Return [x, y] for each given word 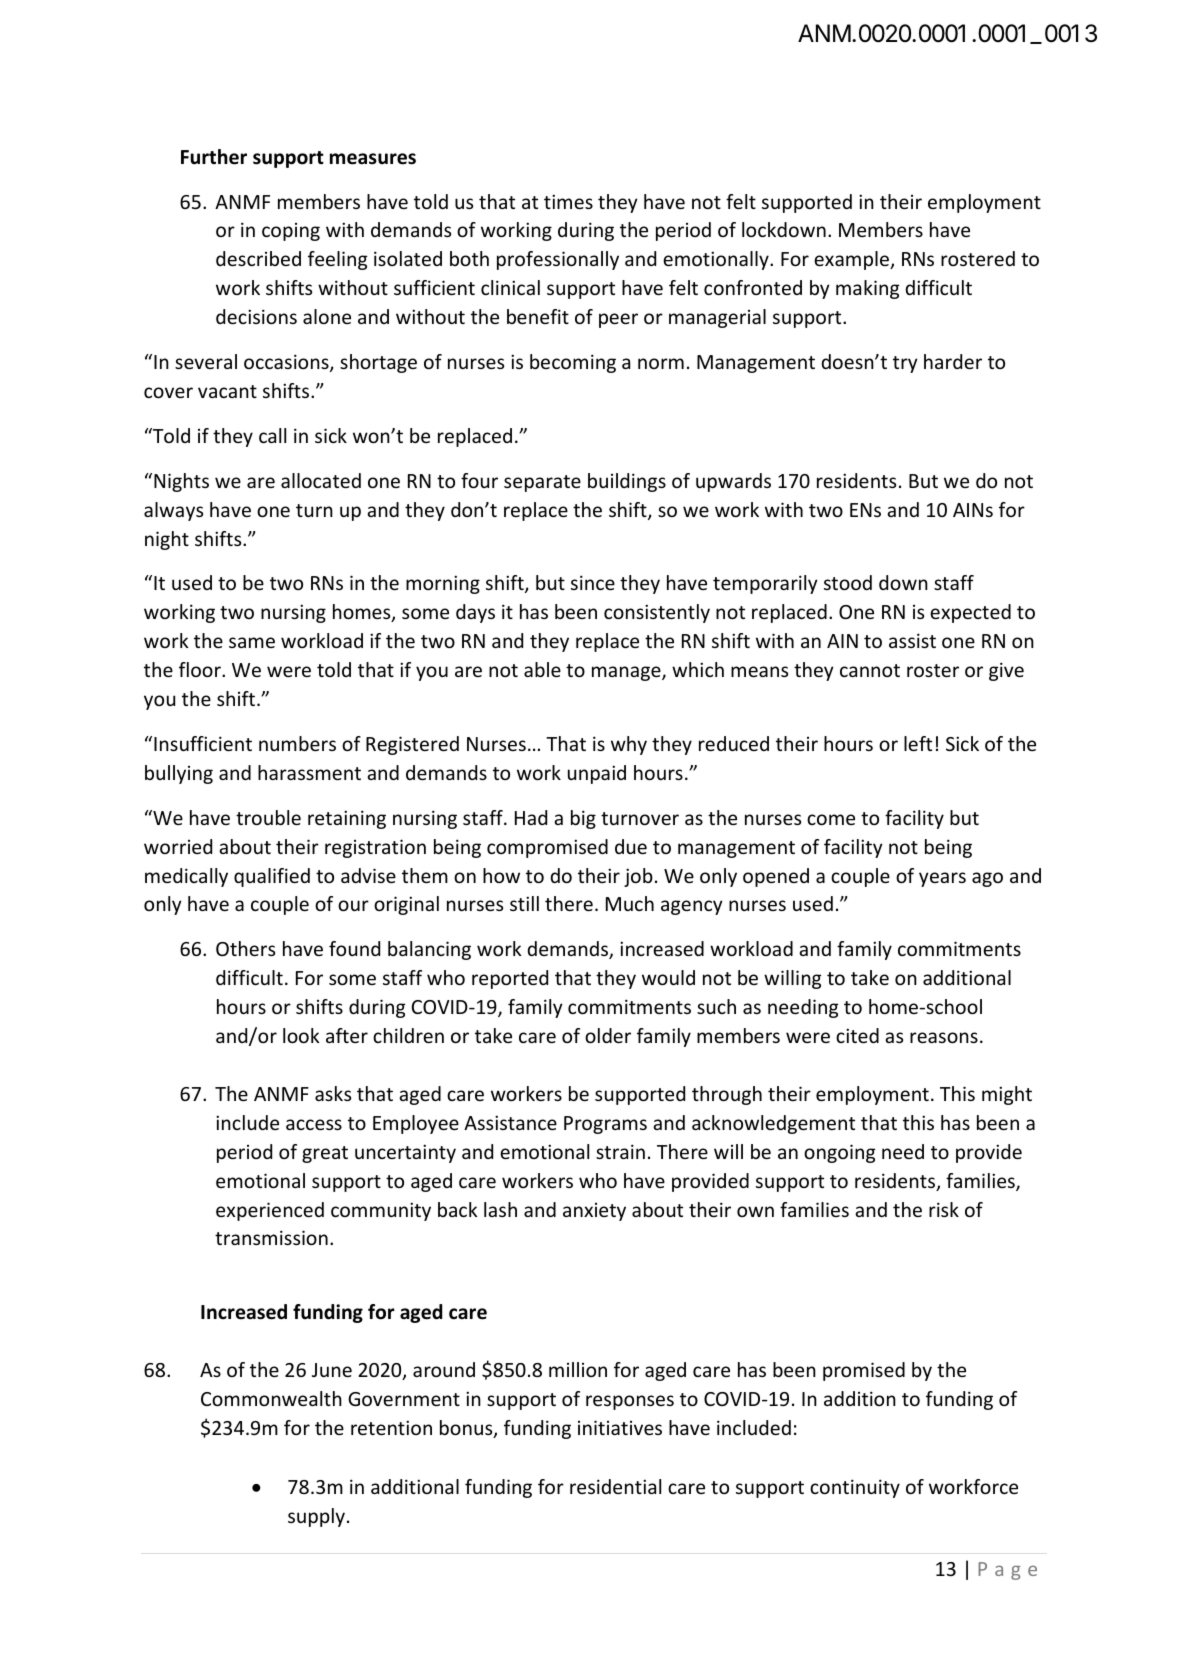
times [568, 201]
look [301, 1035]
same [252, 642]
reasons [944, 1037]
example [852, 260]
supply [316, 1517]
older [608, 1035]
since [593, 582]
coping [291, 232]
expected [970, 613]
